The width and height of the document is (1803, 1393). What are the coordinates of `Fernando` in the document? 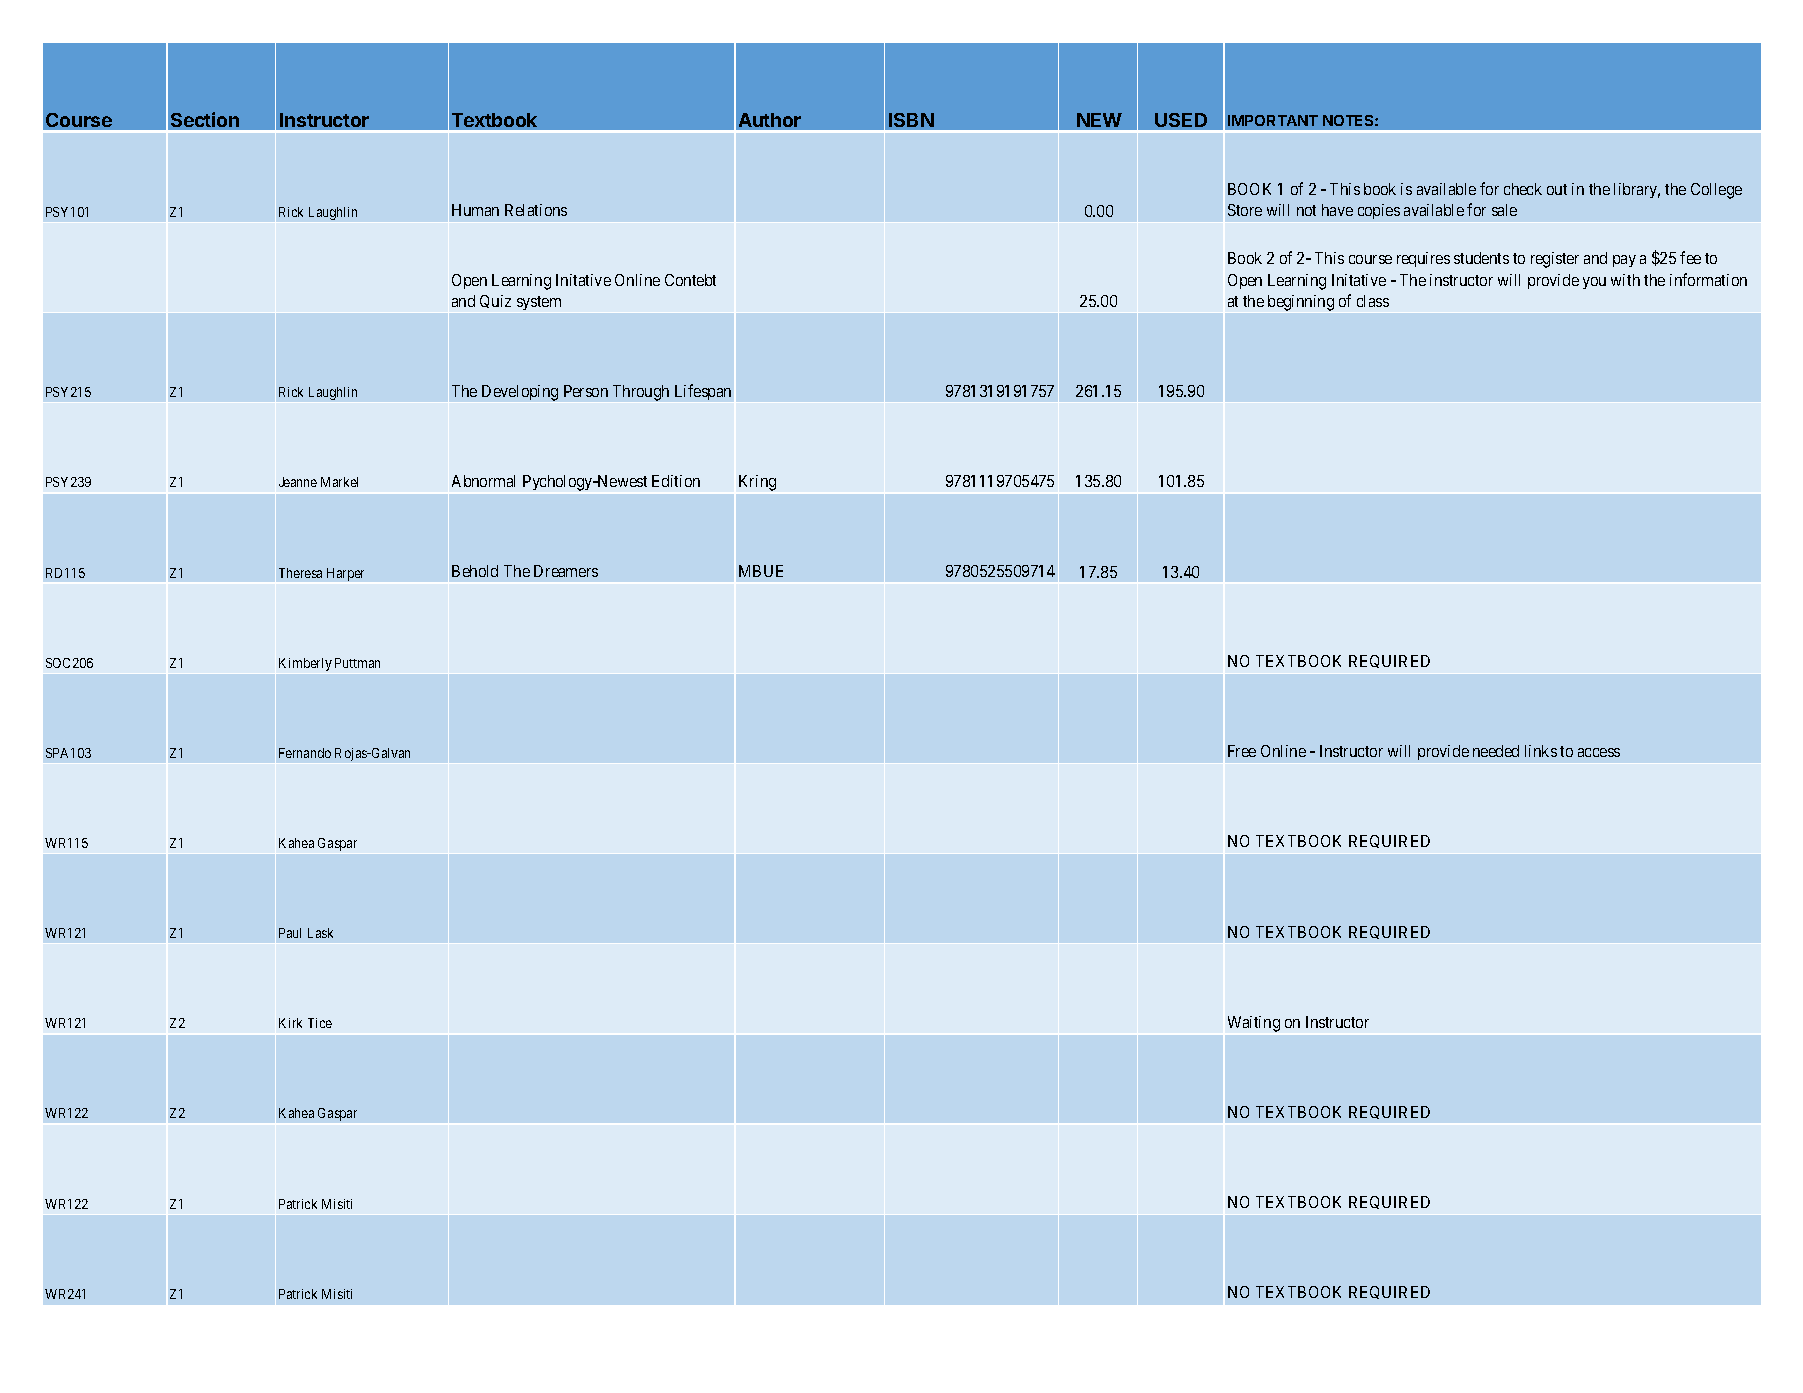 It's located at (305, 753).
